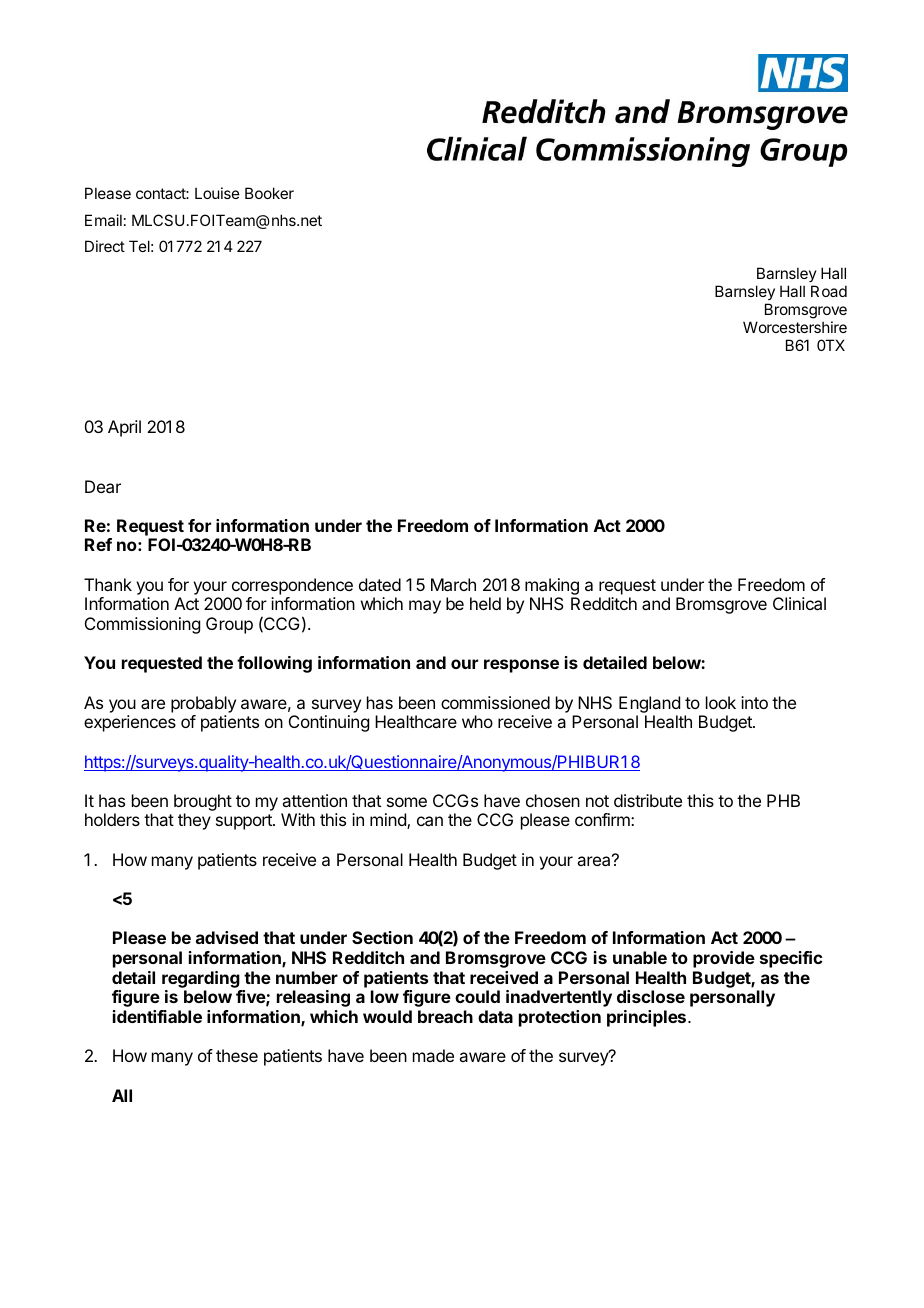 This screenshot has width=924, height=1308. I want to click on PHB, so click(783, 800).
